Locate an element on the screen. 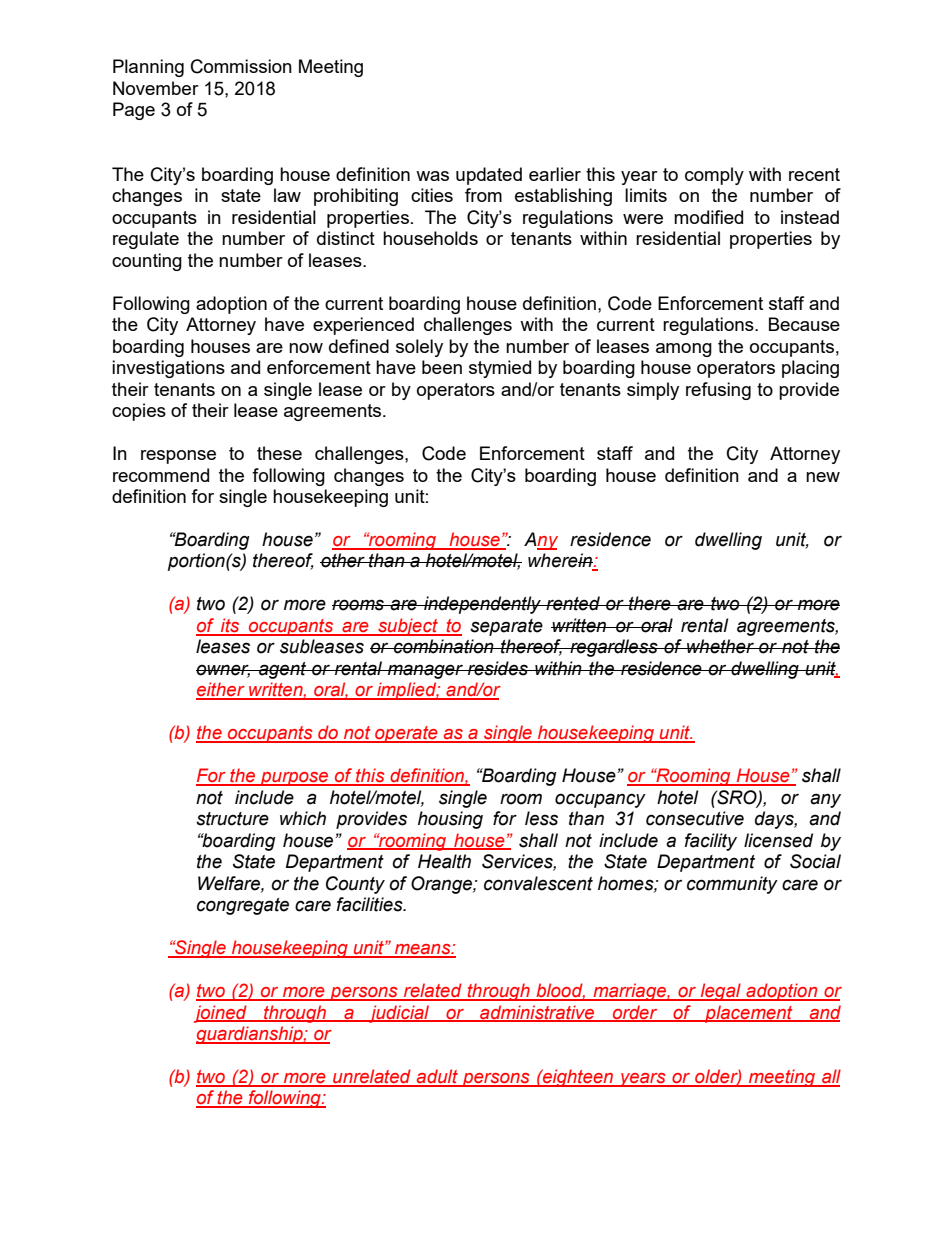  whether is located at coordinates (720, 646).
